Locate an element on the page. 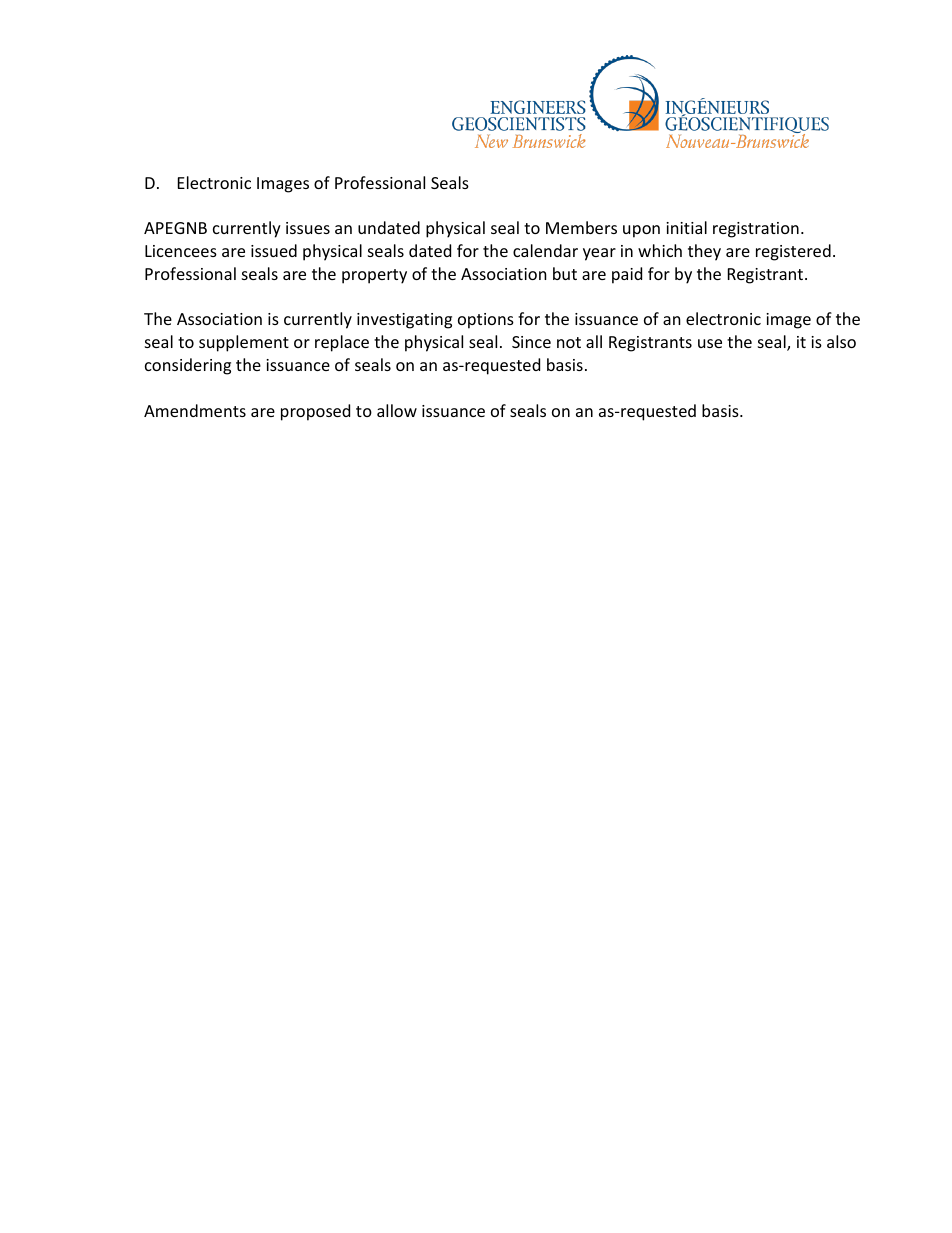  issues is located at coordinates (308, 228).
